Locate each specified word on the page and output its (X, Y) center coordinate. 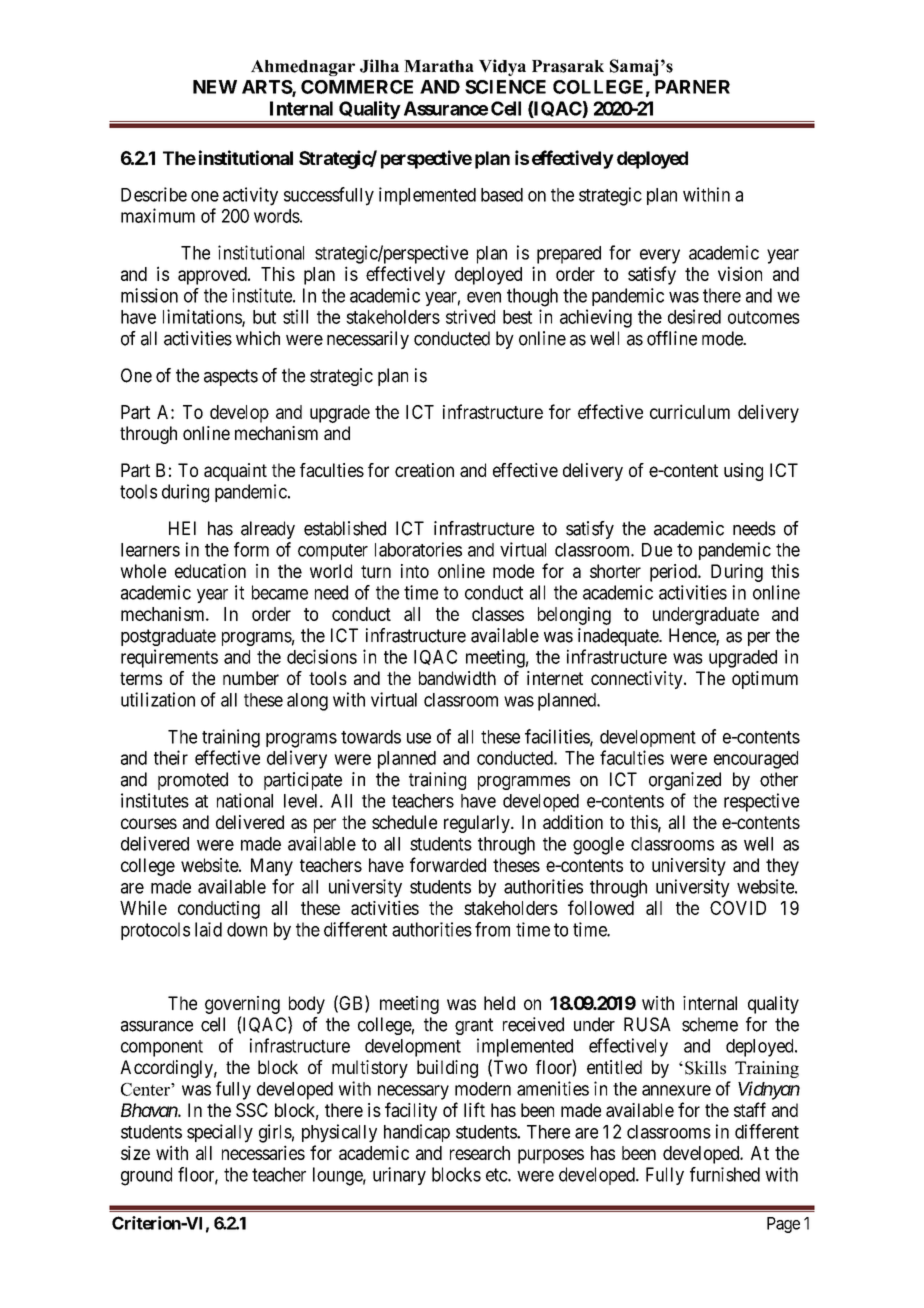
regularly (478, 824)
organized (685, 781)
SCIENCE (505, 87)
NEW (215, 87)
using (743, 472)
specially (220, 1133)
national (245, 800)
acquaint (235, 472)
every (660, 256)
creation (424, 470)
